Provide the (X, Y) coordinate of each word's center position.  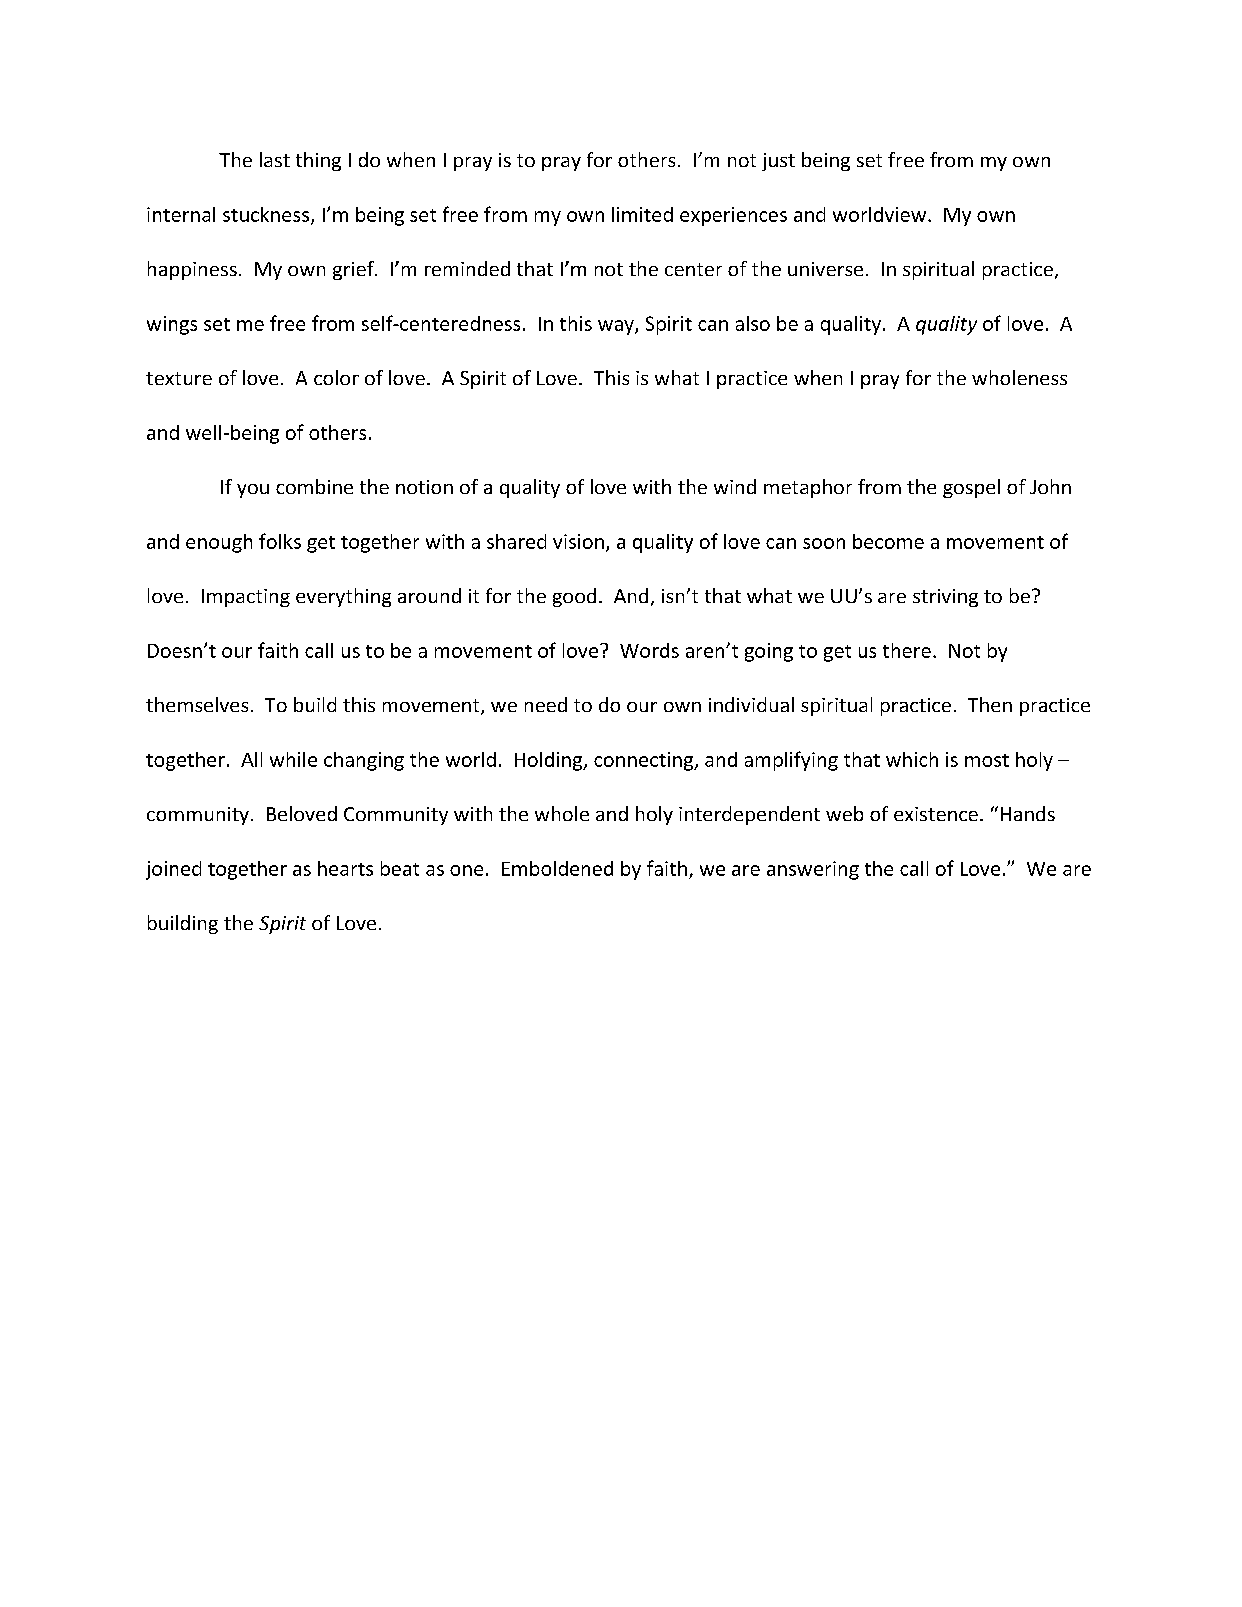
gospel (971, 488)
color (336, 377)
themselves (197, 704)
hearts (345, 868)
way (617, 327)
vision (578, 541)
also (753, 323)
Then (990, 704)
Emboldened (557, 868)
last (275, 159)
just (778, 162)
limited (642, 214)
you (253, 491)
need (546, 704)
